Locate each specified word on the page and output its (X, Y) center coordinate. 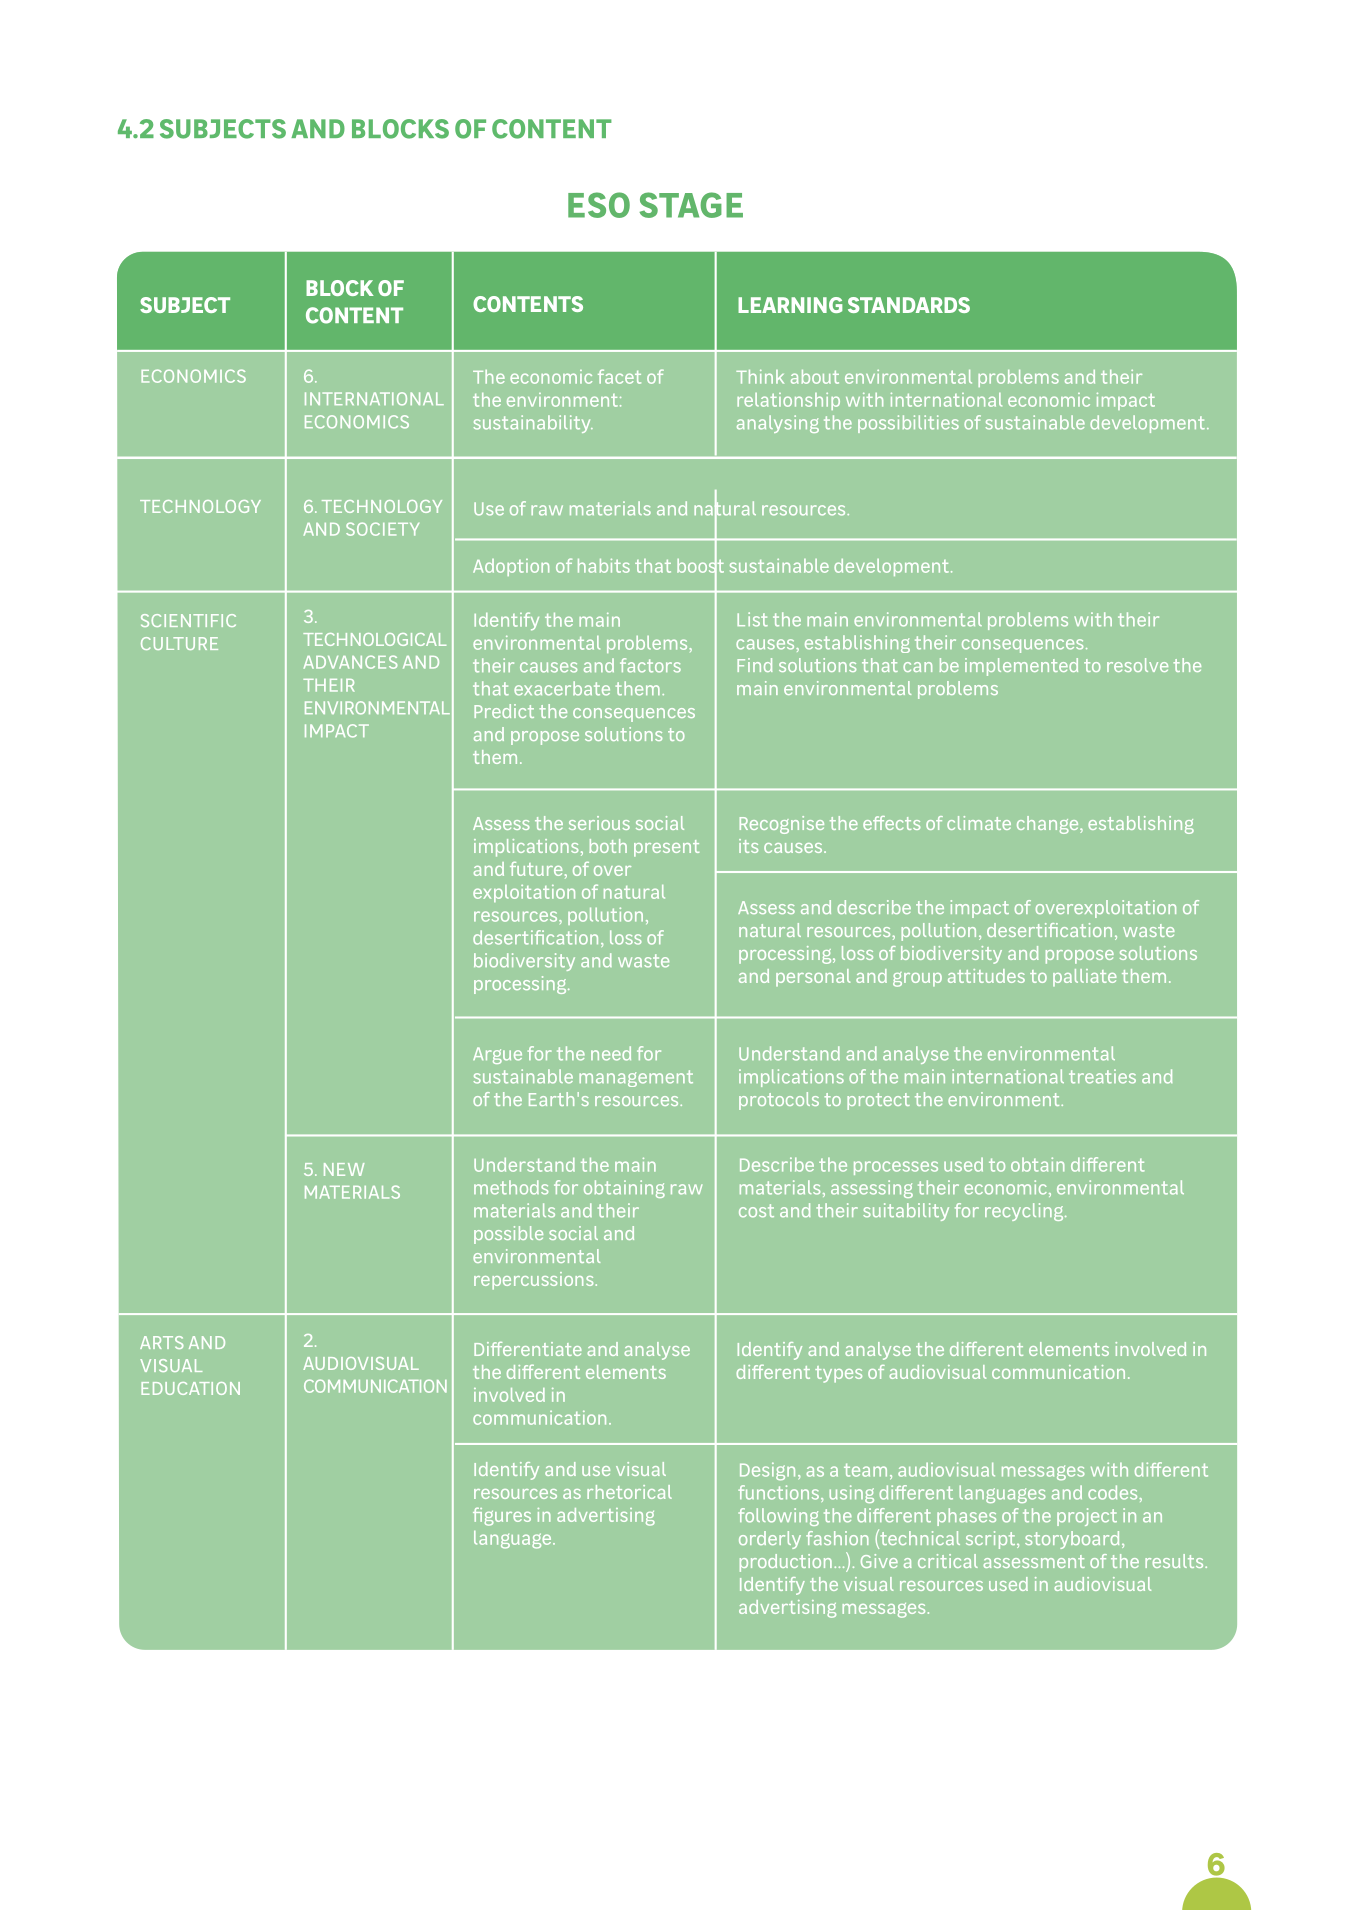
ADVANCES (351, 662)
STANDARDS (909, 305)
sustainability (533, 424)
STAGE (691, 205)
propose (545, 738)
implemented (1021, 667)
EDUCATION (190, 1388)
